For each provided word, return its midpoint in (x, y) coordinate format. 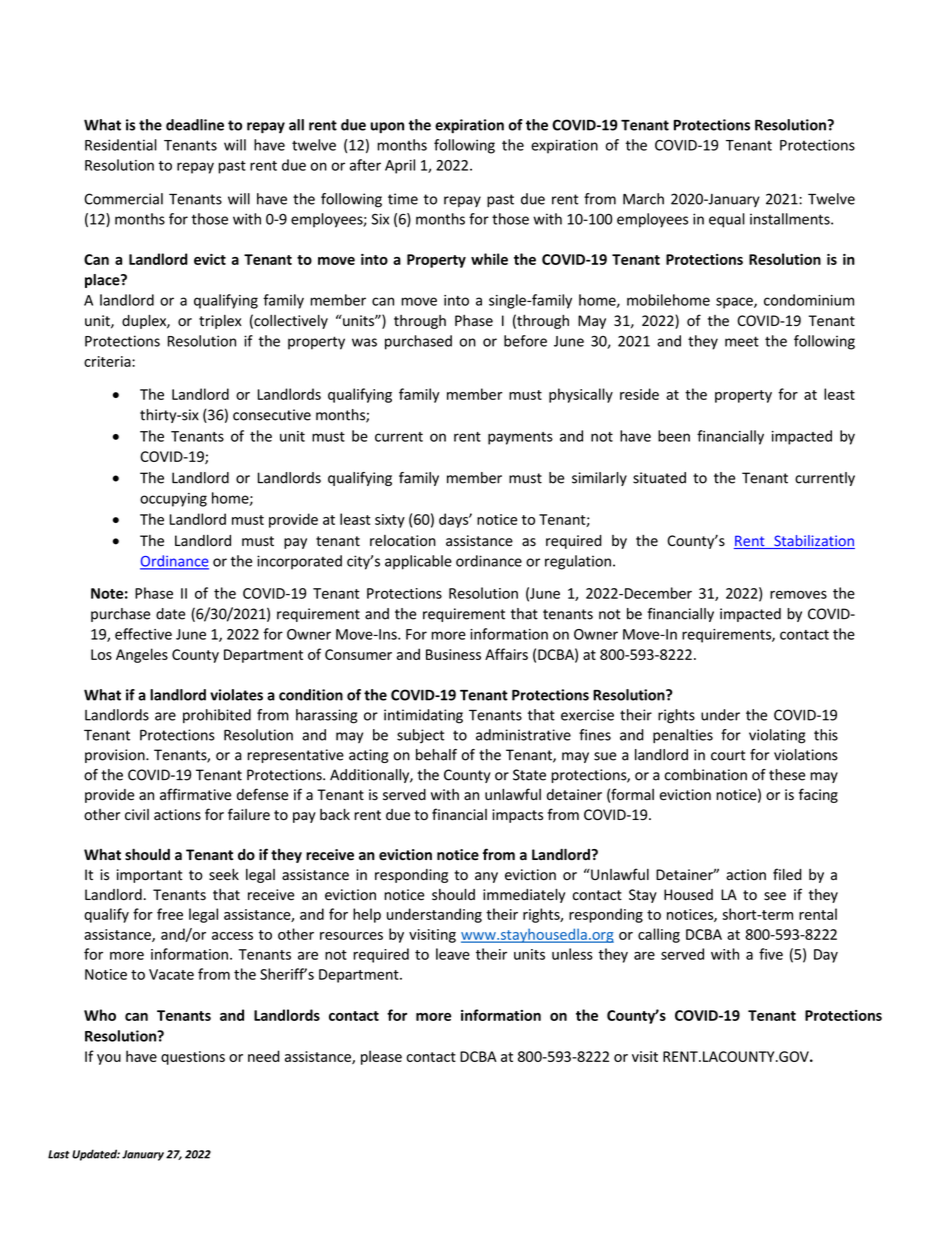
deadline (195, 125)
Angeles (142, 655)
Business (453, 654)
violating (777, 736)
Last (58, 1154)
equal (727, 220)
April (400, 166)
